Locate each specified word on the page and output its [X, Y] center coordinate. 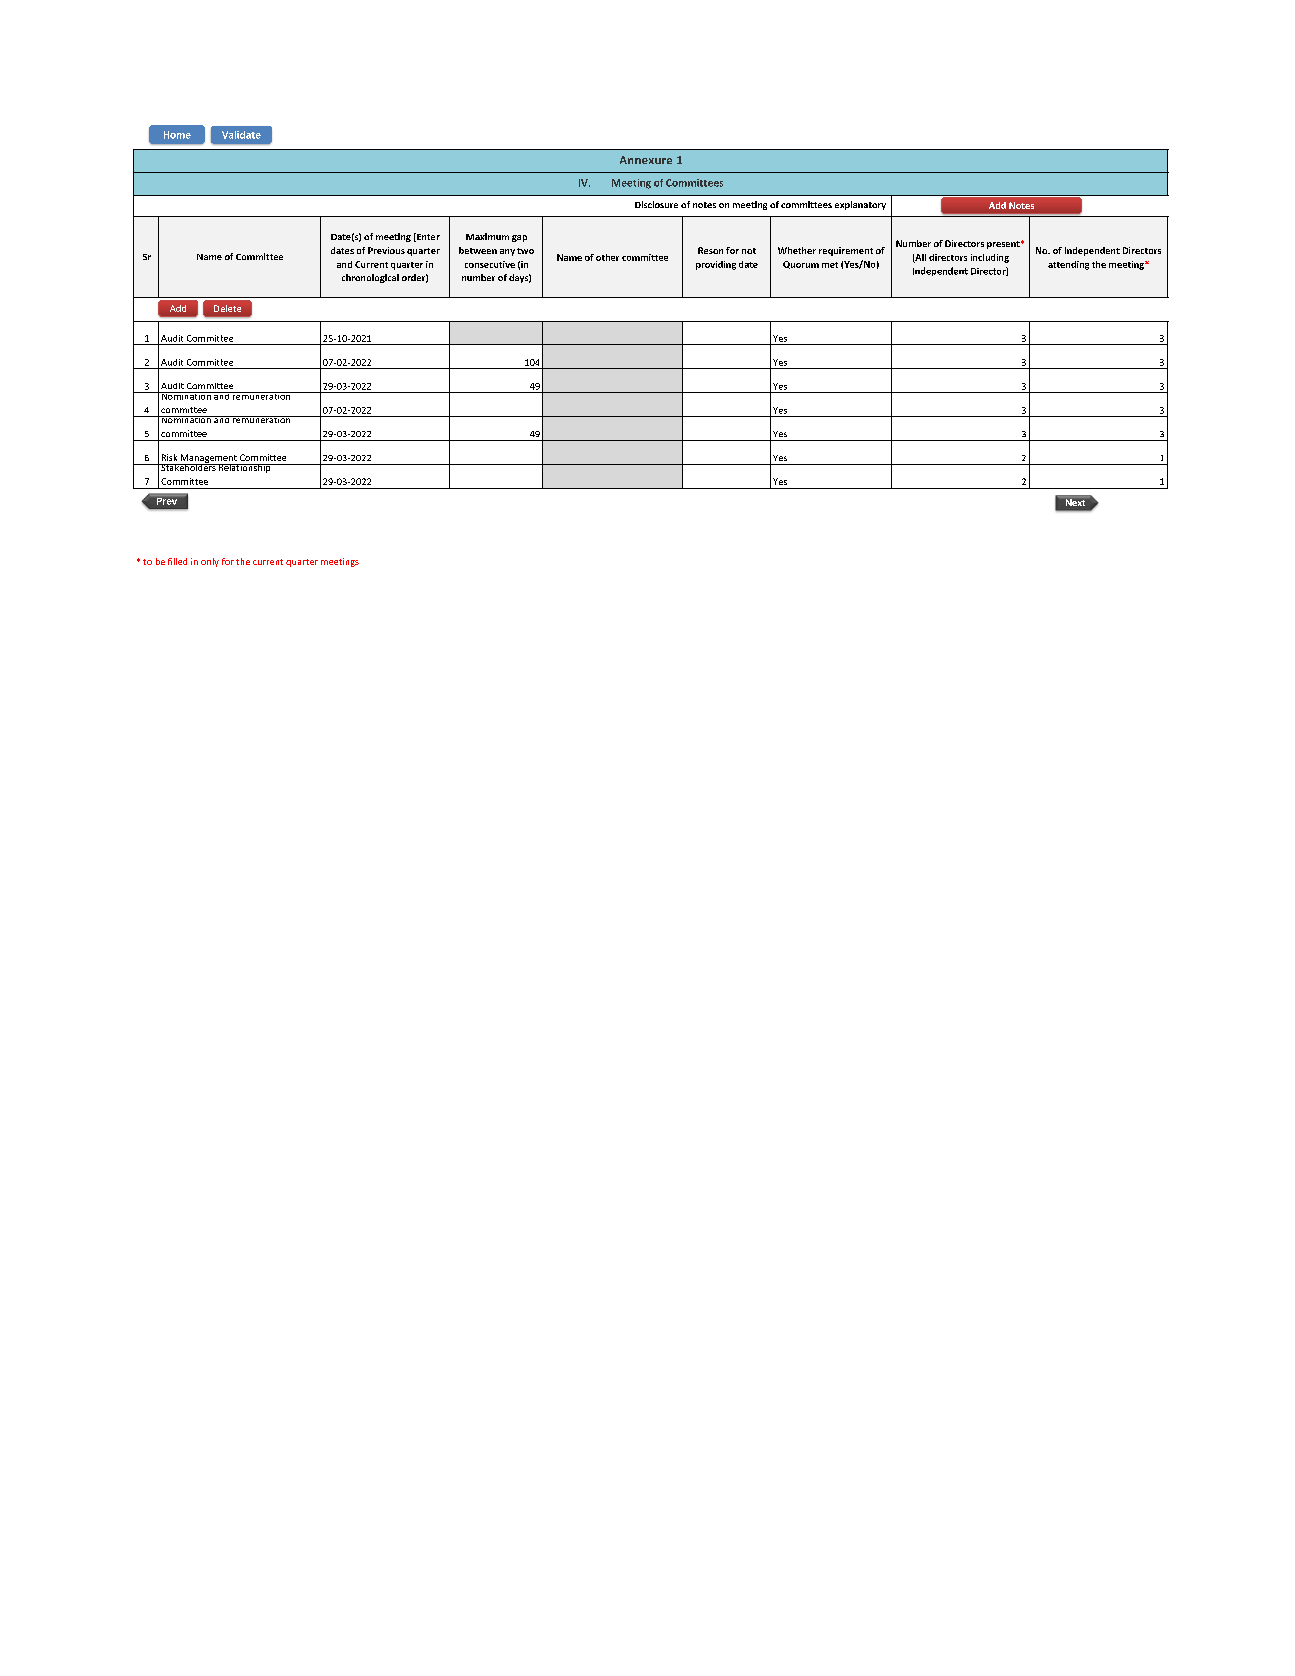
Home [177, 135]
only [210, 562]
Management [209, 459]
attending [1068, 265]
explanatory [860, 205]
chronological [370, 278]
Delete [227, 308]
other [607, 257]
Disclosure [656, 204]
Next [1075, 502]
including [990, 258]
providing [716, 265]
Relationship [245, 468]
